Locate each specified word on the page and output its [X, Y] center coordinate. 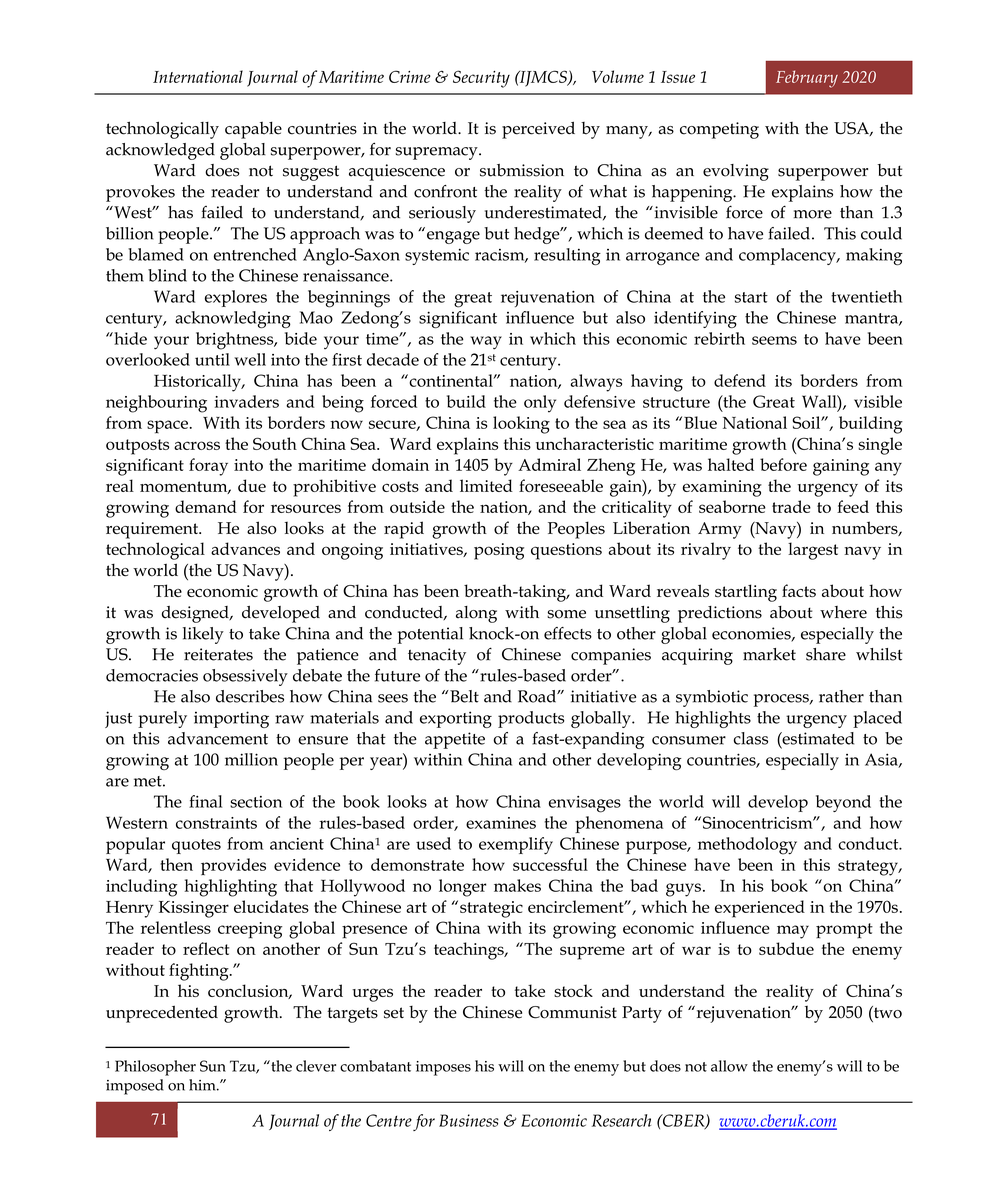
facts [799, 590]
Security [481, 79]
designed [196, 614]
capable [253, 130]
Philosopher [155, 1068]
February [807, 79]
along [476, 614]
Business [469, 1120]
